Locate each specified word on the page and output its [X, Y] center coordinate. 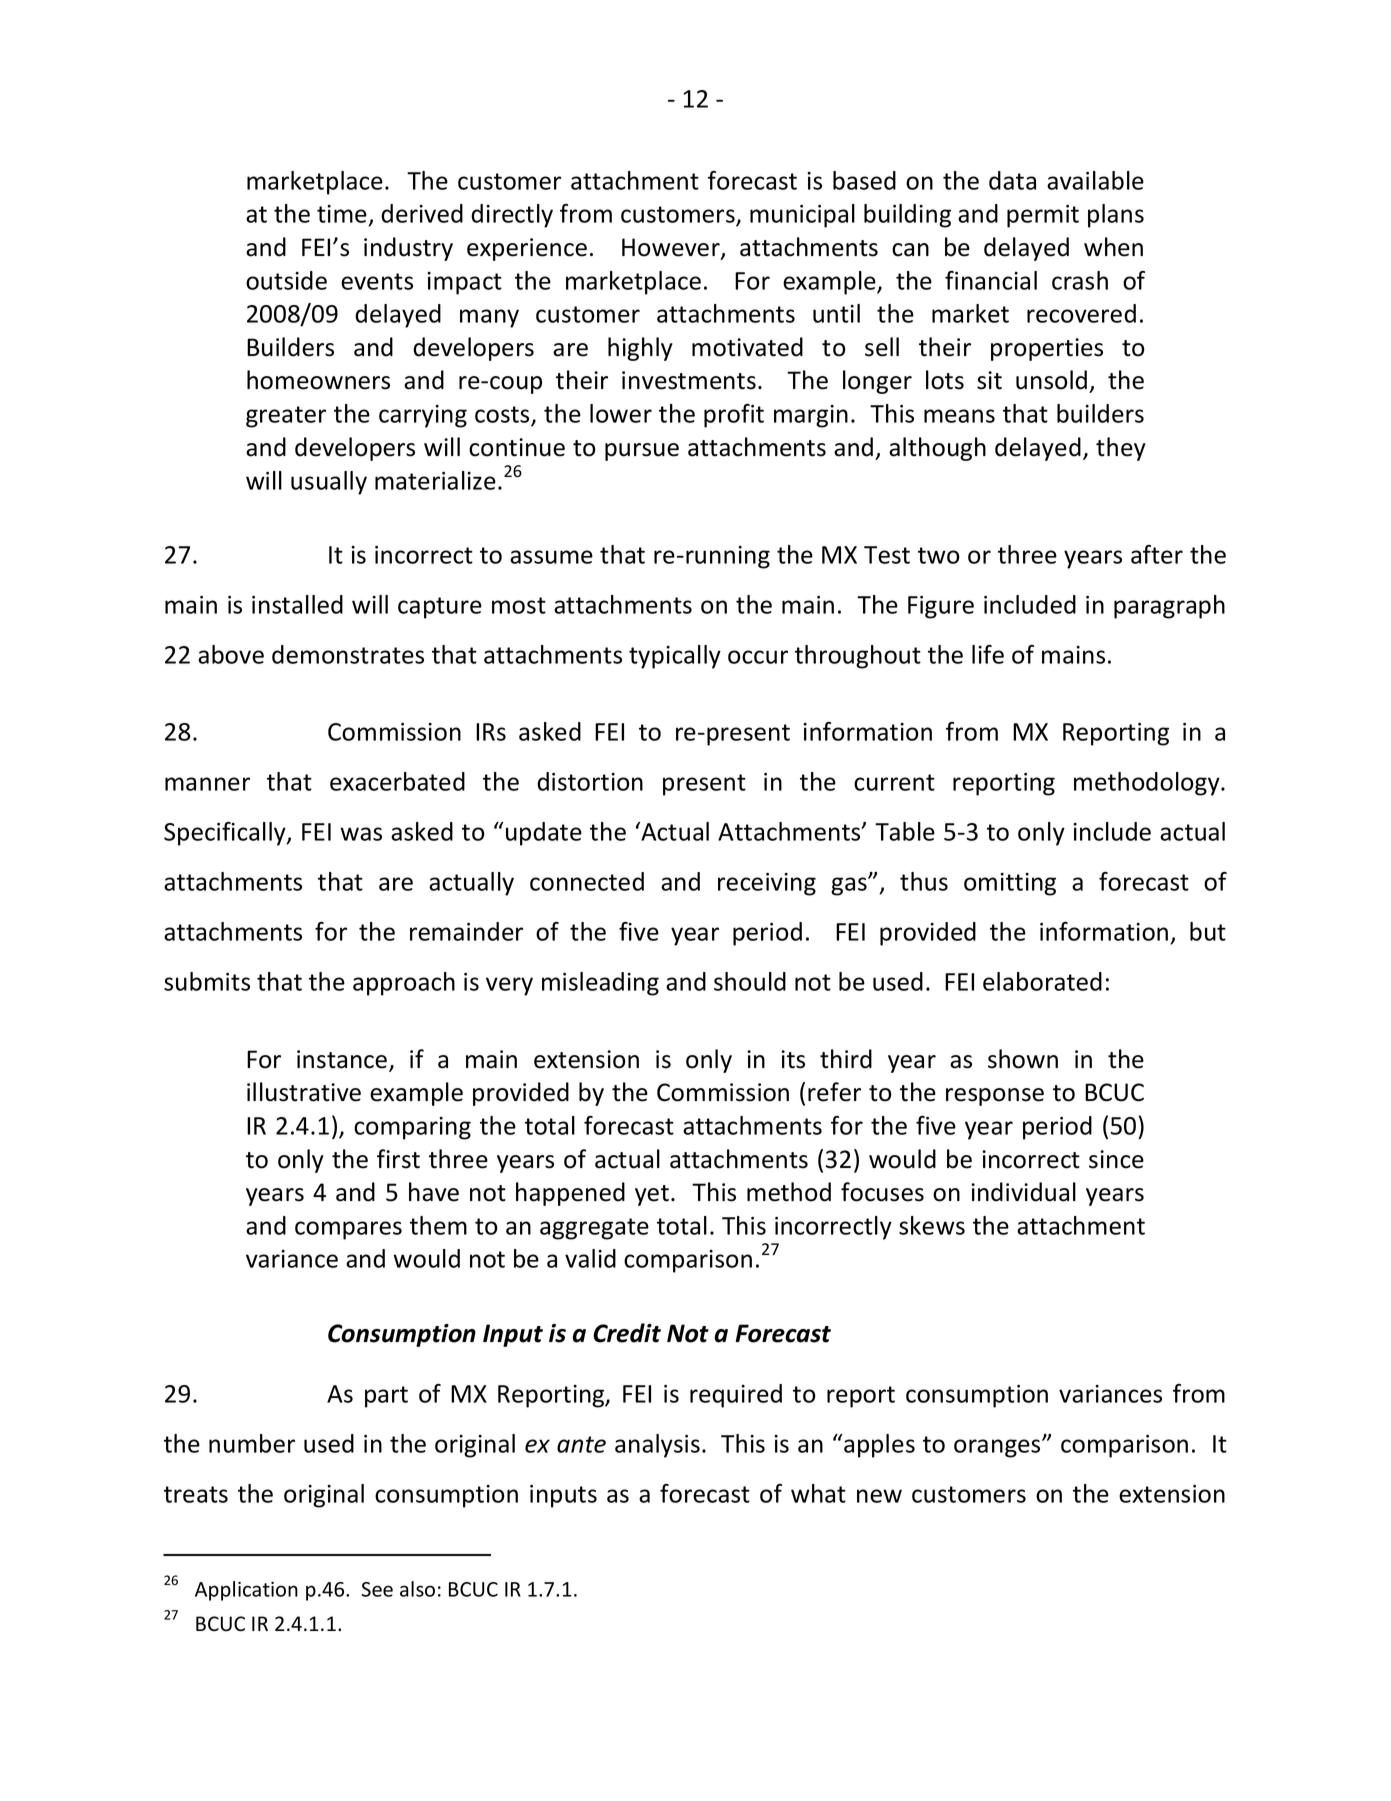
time [343, 215]
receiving [767, 884]
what [818, 1493]
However [672, 248]
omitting [1010, 884]
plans [1116, 216]
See [377, 1589]
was [361, 834]
